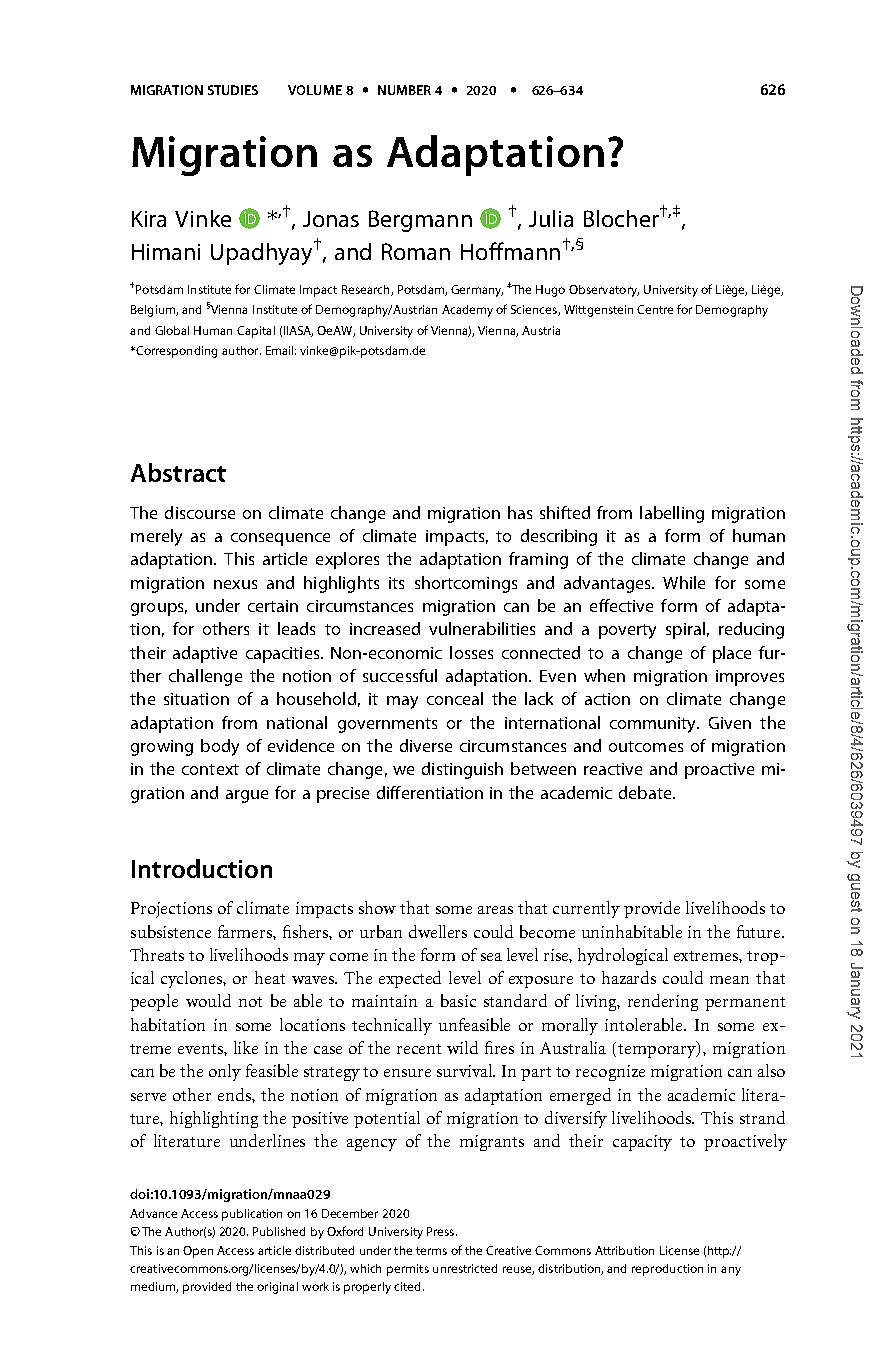 This page has width=896, height=1345. I want to click on Bergmann, so click(420, 221).
